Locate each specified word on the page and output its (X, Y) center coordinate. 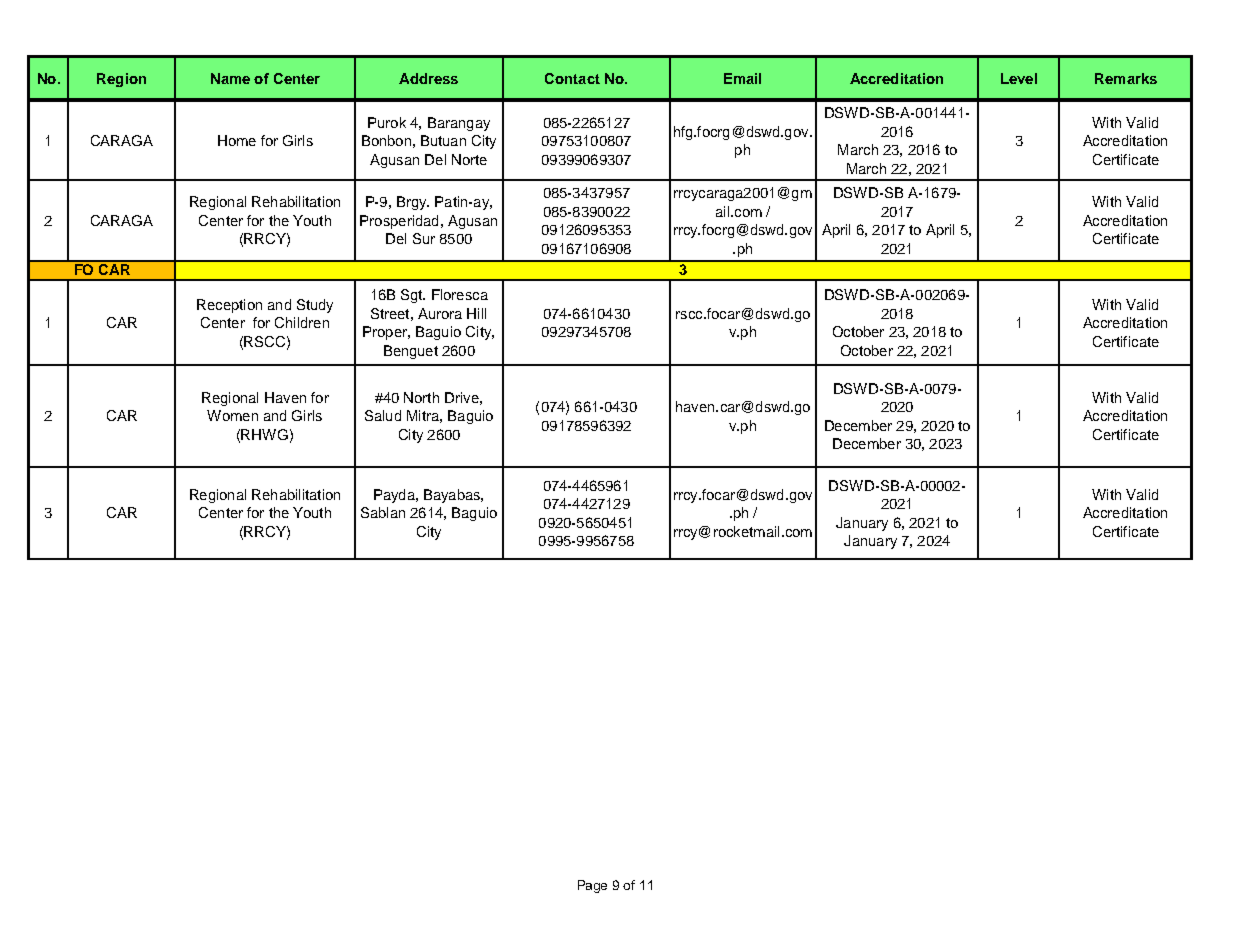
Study (315, 306)
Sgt (413, 296)
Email (742, 78)
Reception (229, 306)
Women (232, 415)
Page (592, 886)
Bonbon (386, 140)
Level (1019, 78)
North (421, 397)
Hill (476, 313)
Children (302, 322)
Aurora (440, 313)
